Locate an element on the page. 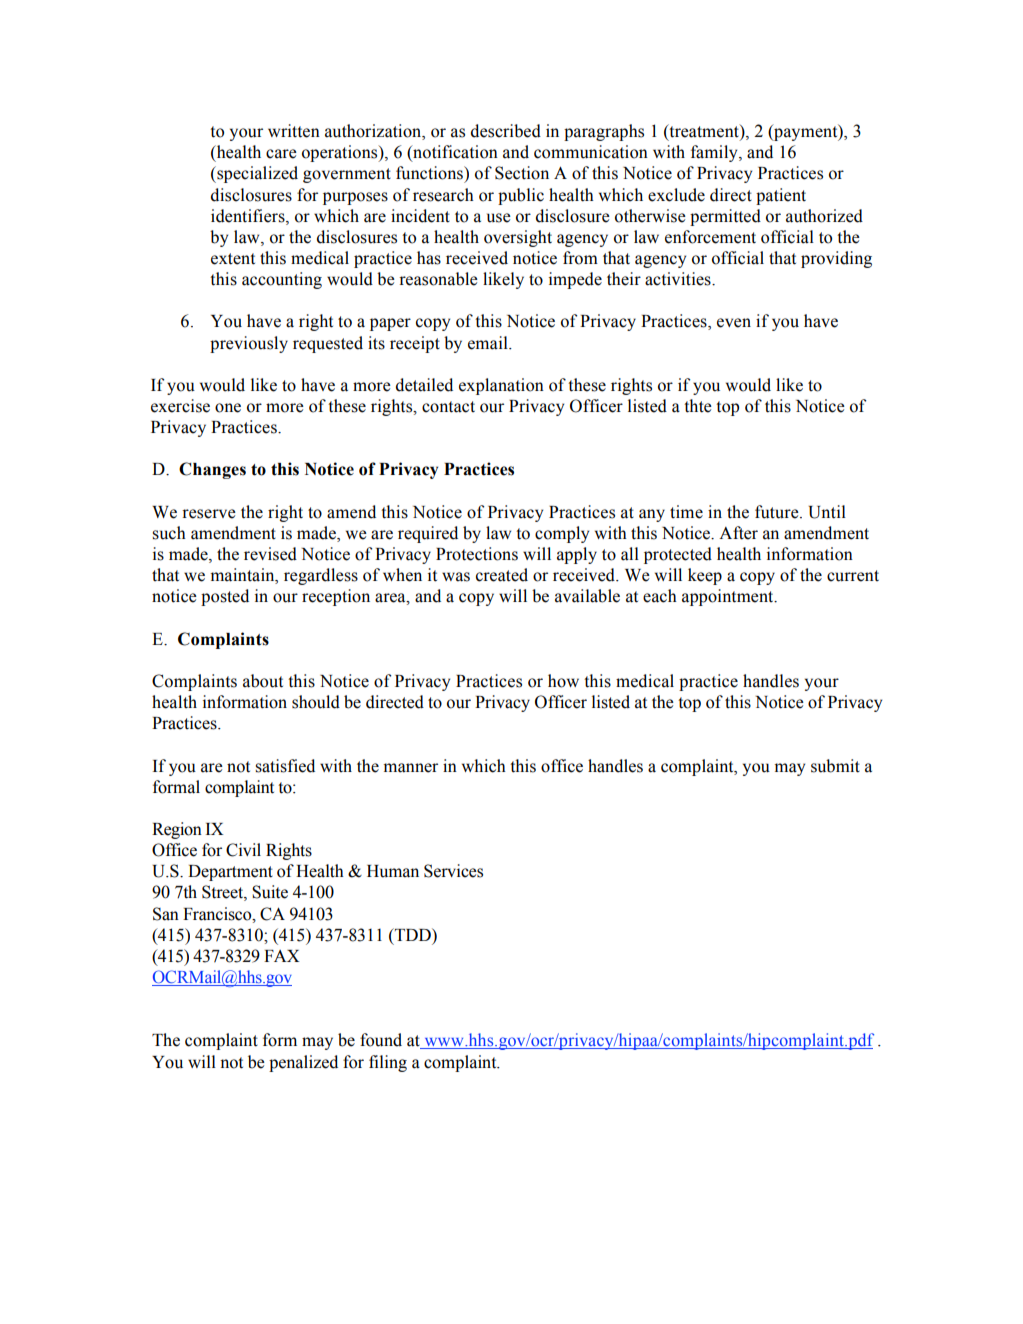 The image size is (1023, 1324). family is located at coordinates (715, 153).
